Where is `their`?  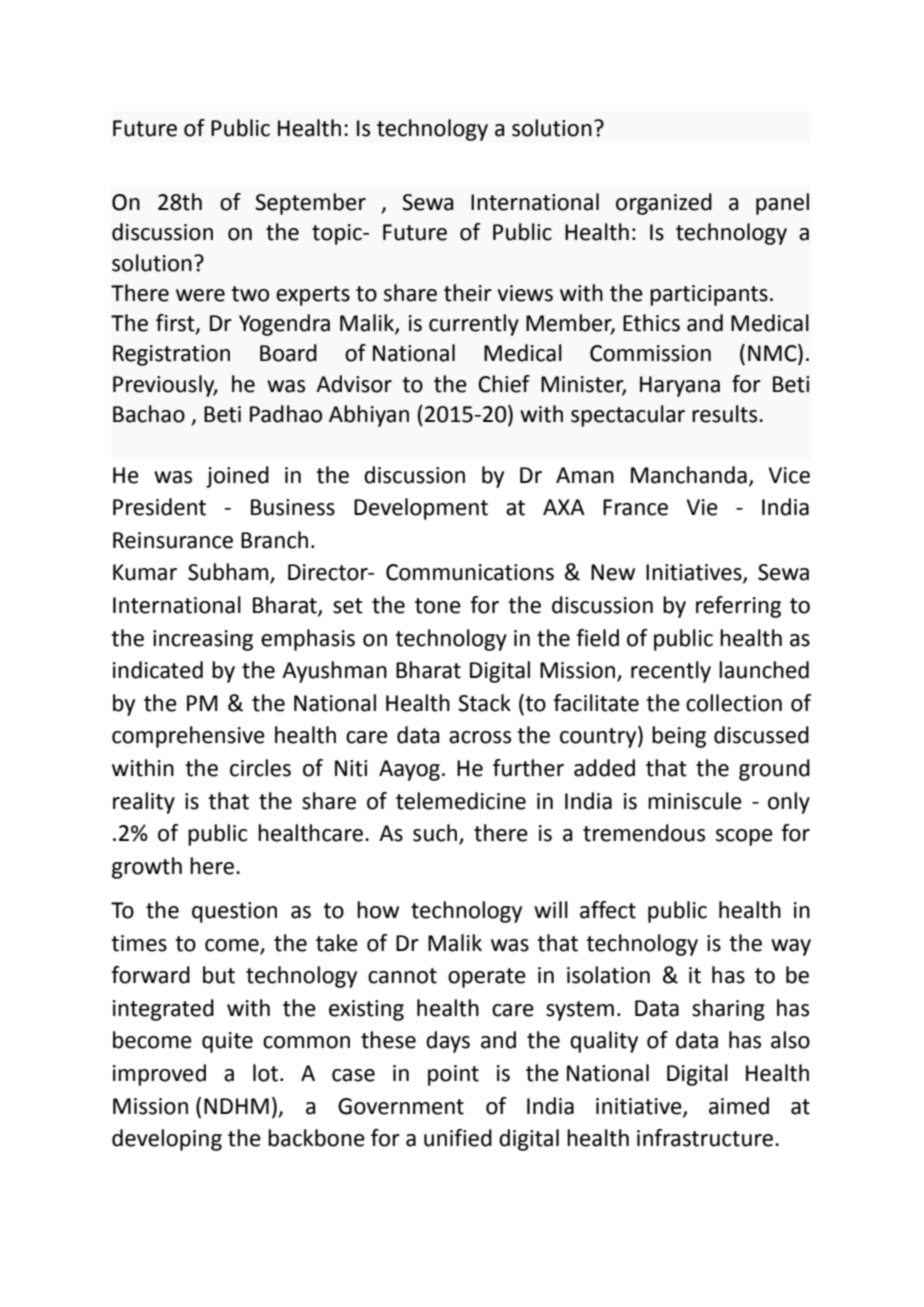
their is located at coordinates (468, 293).
